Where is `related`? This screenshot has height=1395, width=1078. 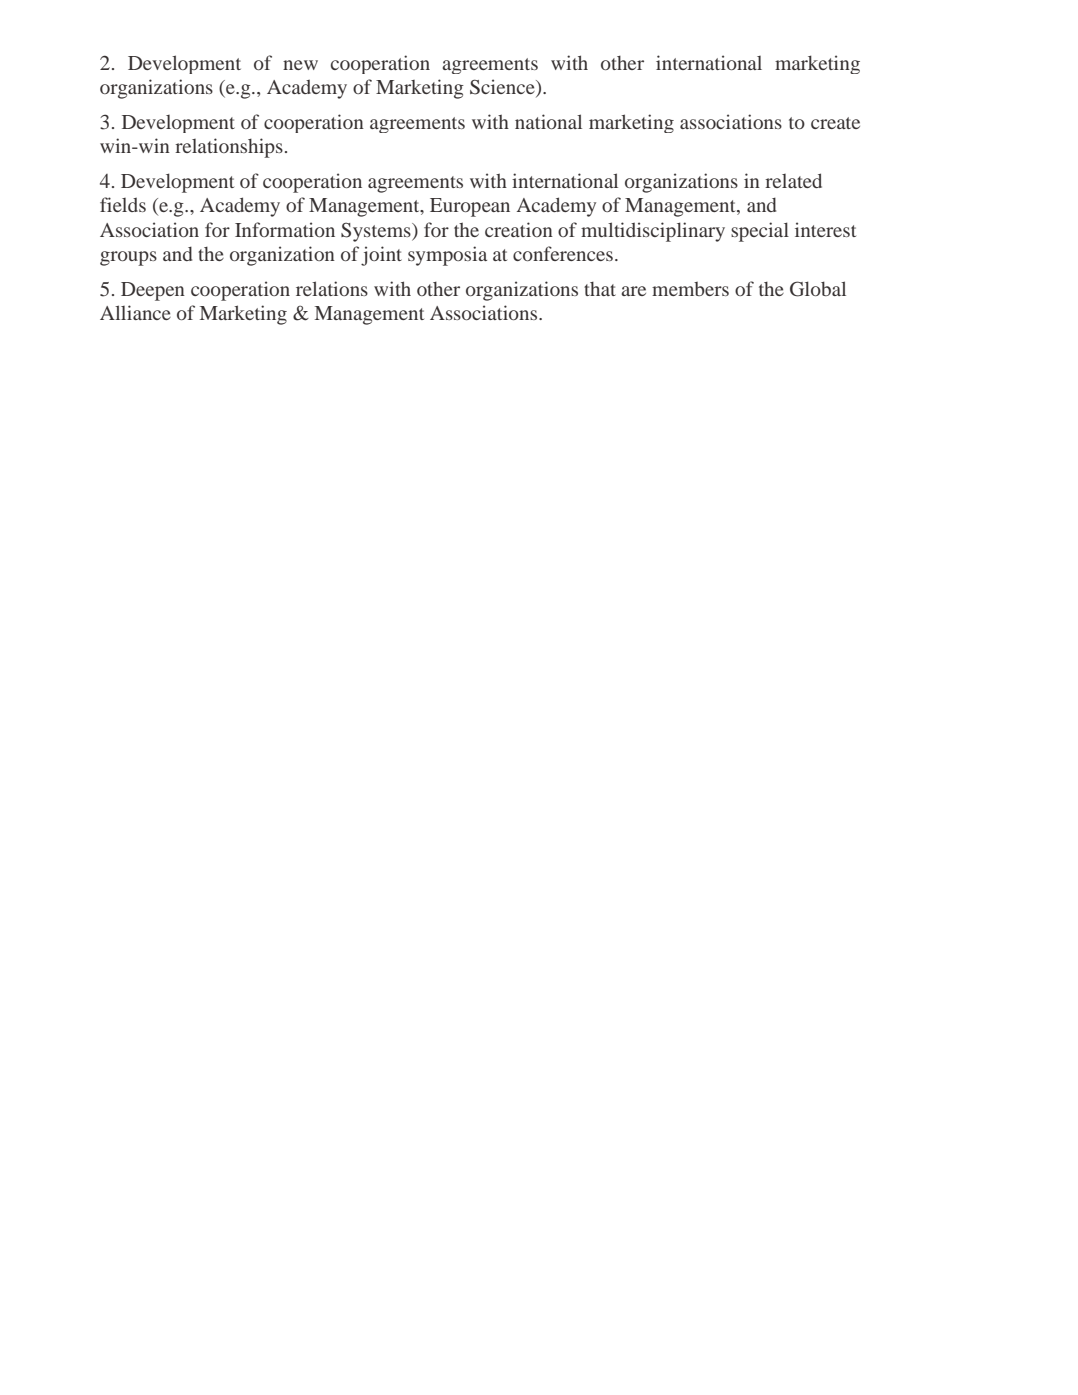 related is located at coordinates (793, 180).
